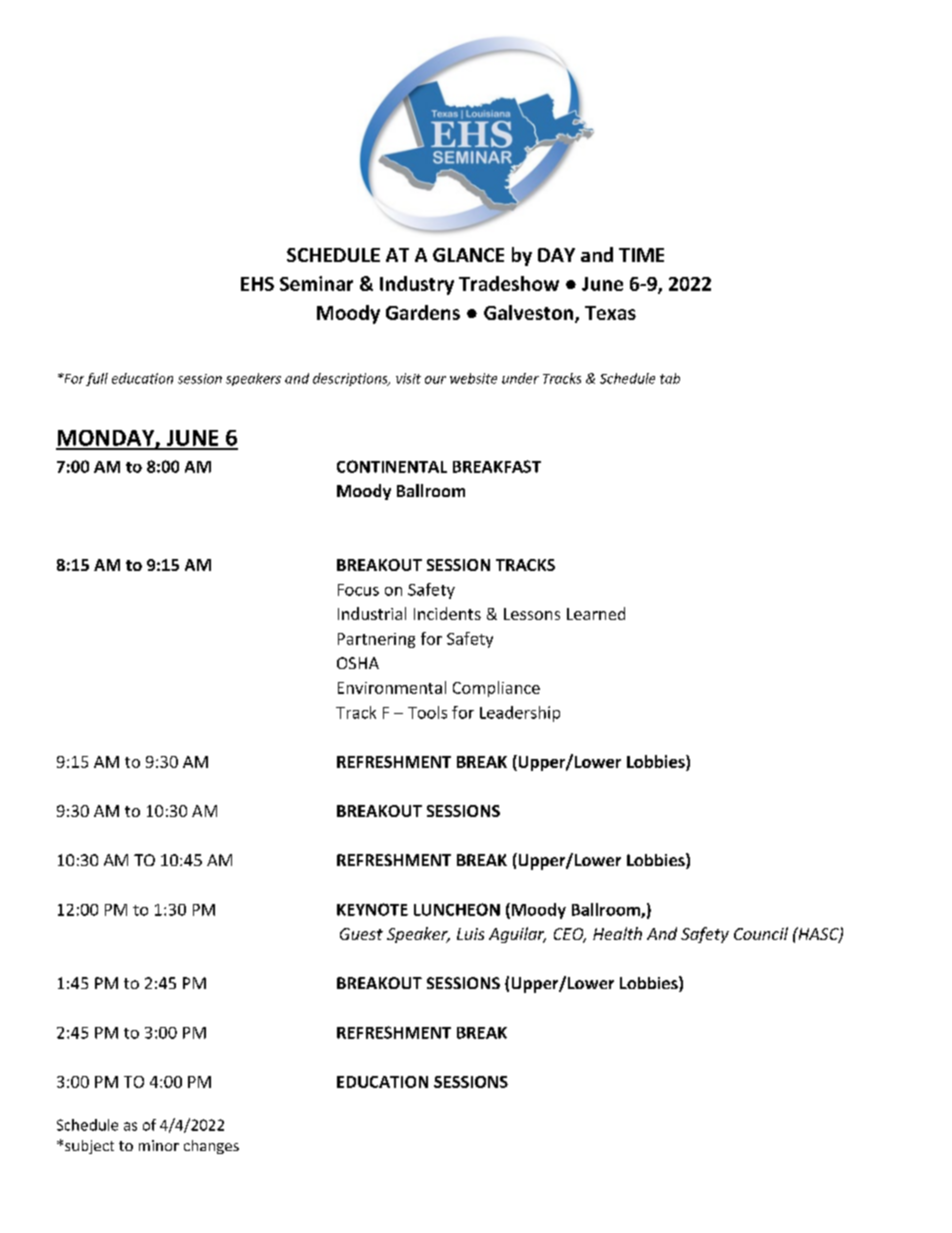 The width and height of the screenshot is (952, 1233). I want to click on Learned, so click(596, 613).
